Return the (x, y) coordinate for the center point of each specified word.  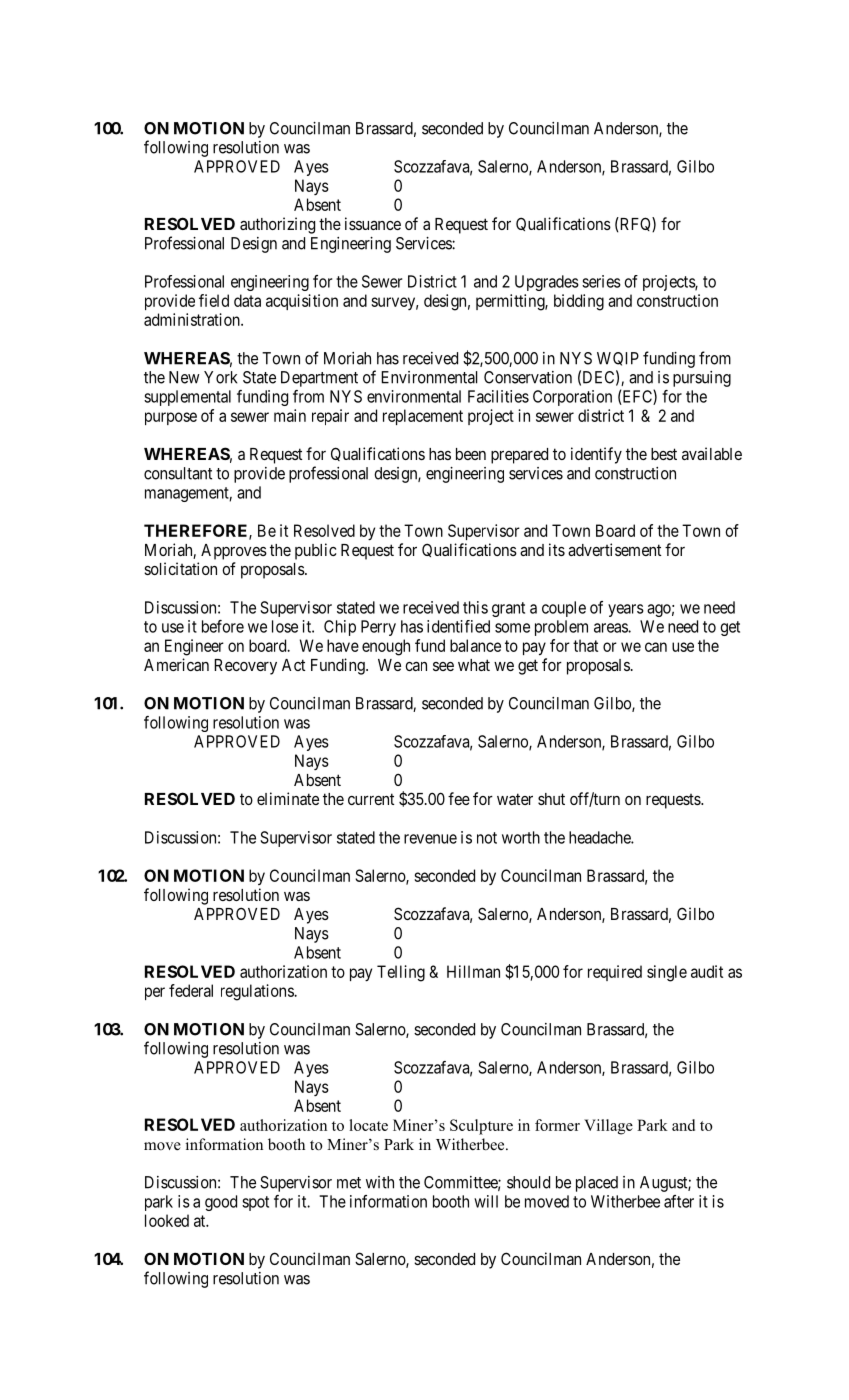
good (221, 1203)
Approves (234, 552)
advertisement (614, 549)
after (679, 1201)
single (667, 973)
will (486, 1201)
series (601, 281)
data (247, 300)
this (475, 607)
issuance (373, 223)
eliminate (288, 798)
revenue (430, 839)
